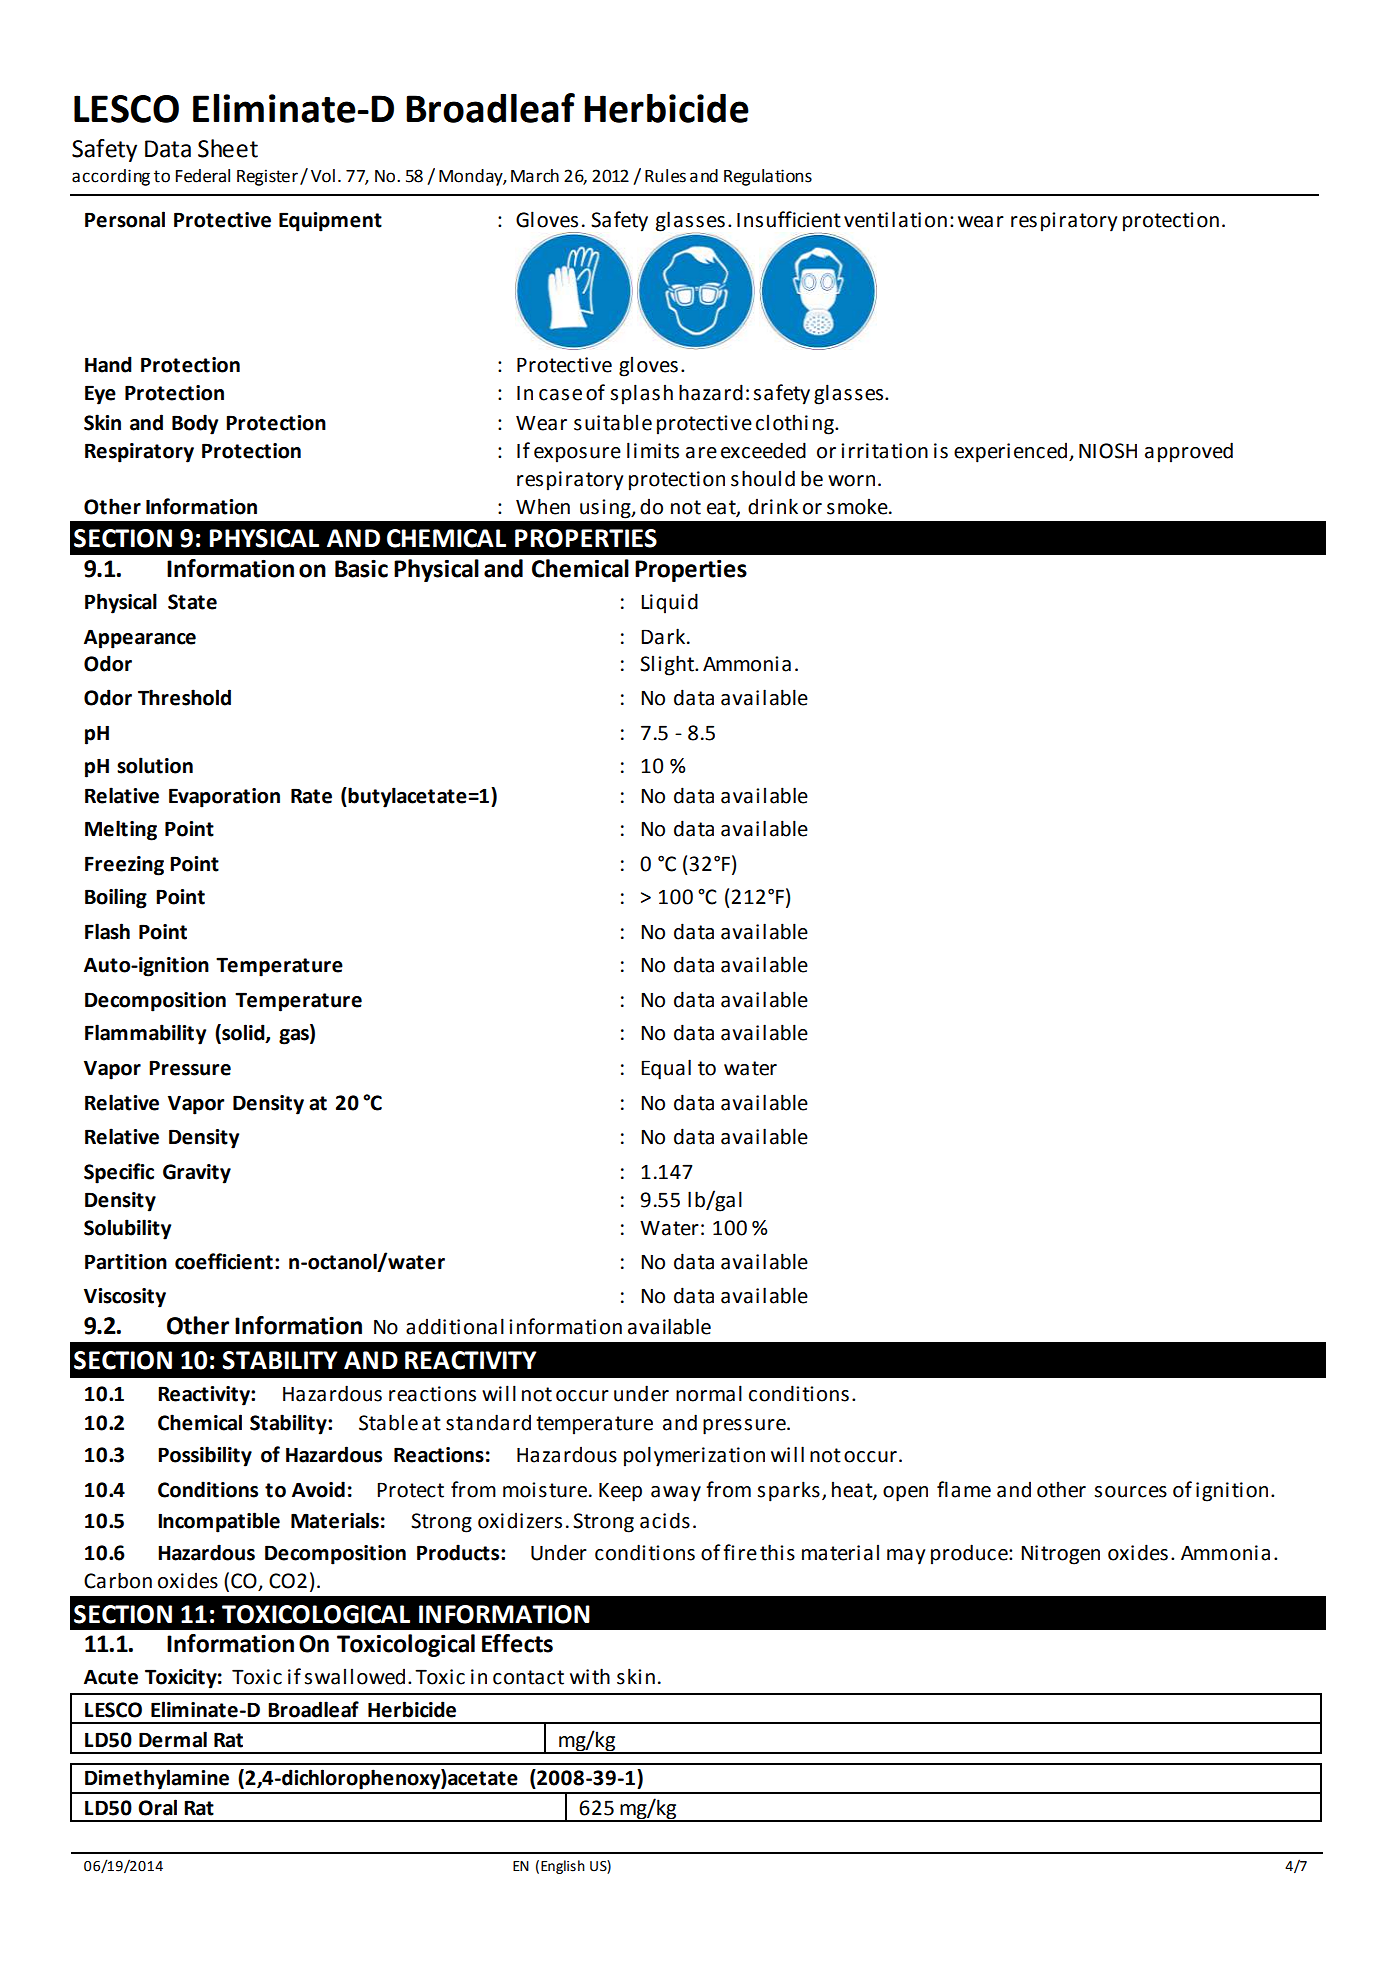  What do you see at coordinates (895, 219) in the screenshot?
I see `ventilation` at bounding box center [895, 219].
